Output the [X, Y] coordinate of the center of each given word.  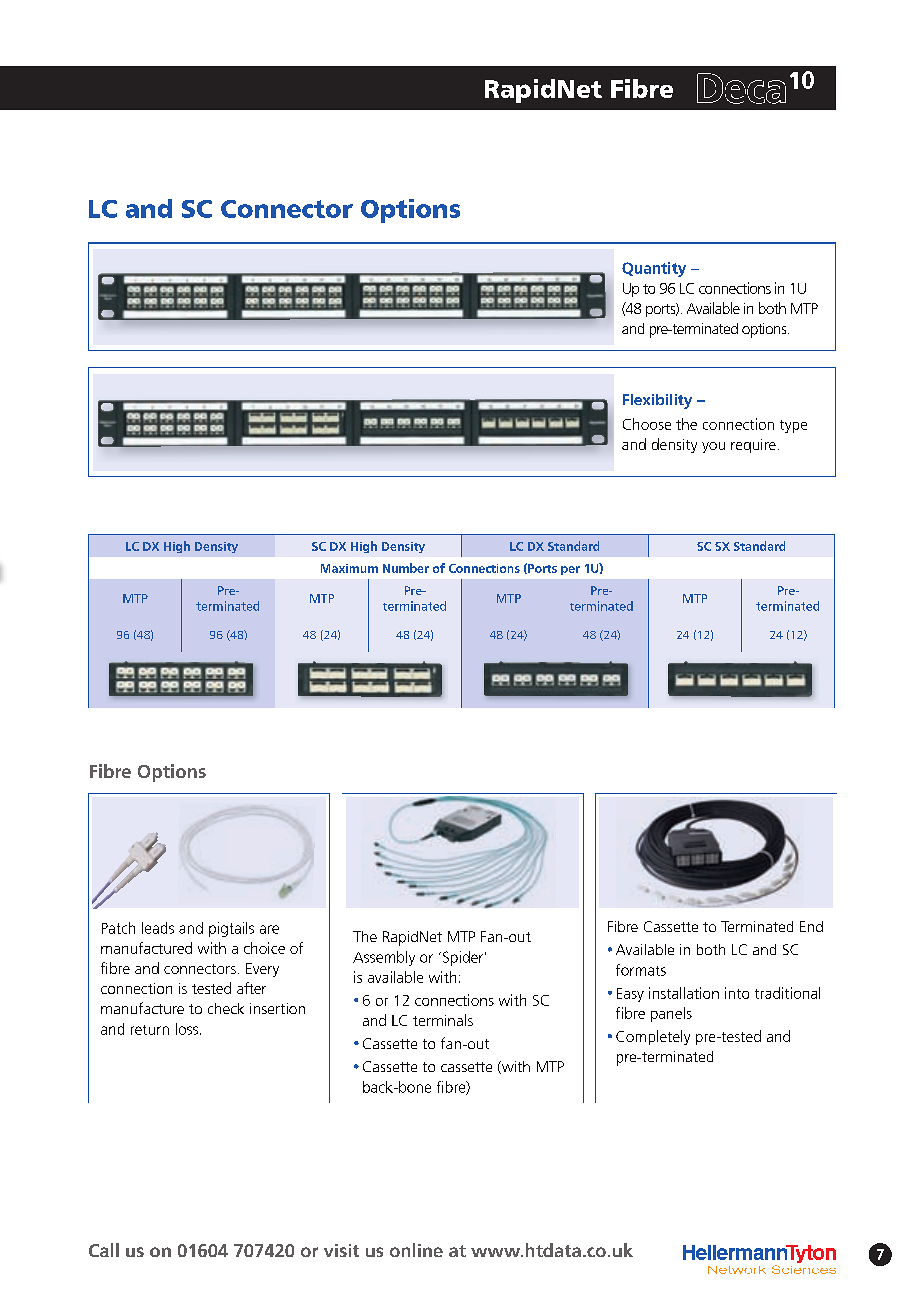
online [416, 1250]
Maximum [349, 568]
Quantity [654, 269]
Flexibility [657, 401]
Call [104, 1250]
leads [158, 928]
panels [671, 1014]
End [811, 926]
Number [406, 568]
